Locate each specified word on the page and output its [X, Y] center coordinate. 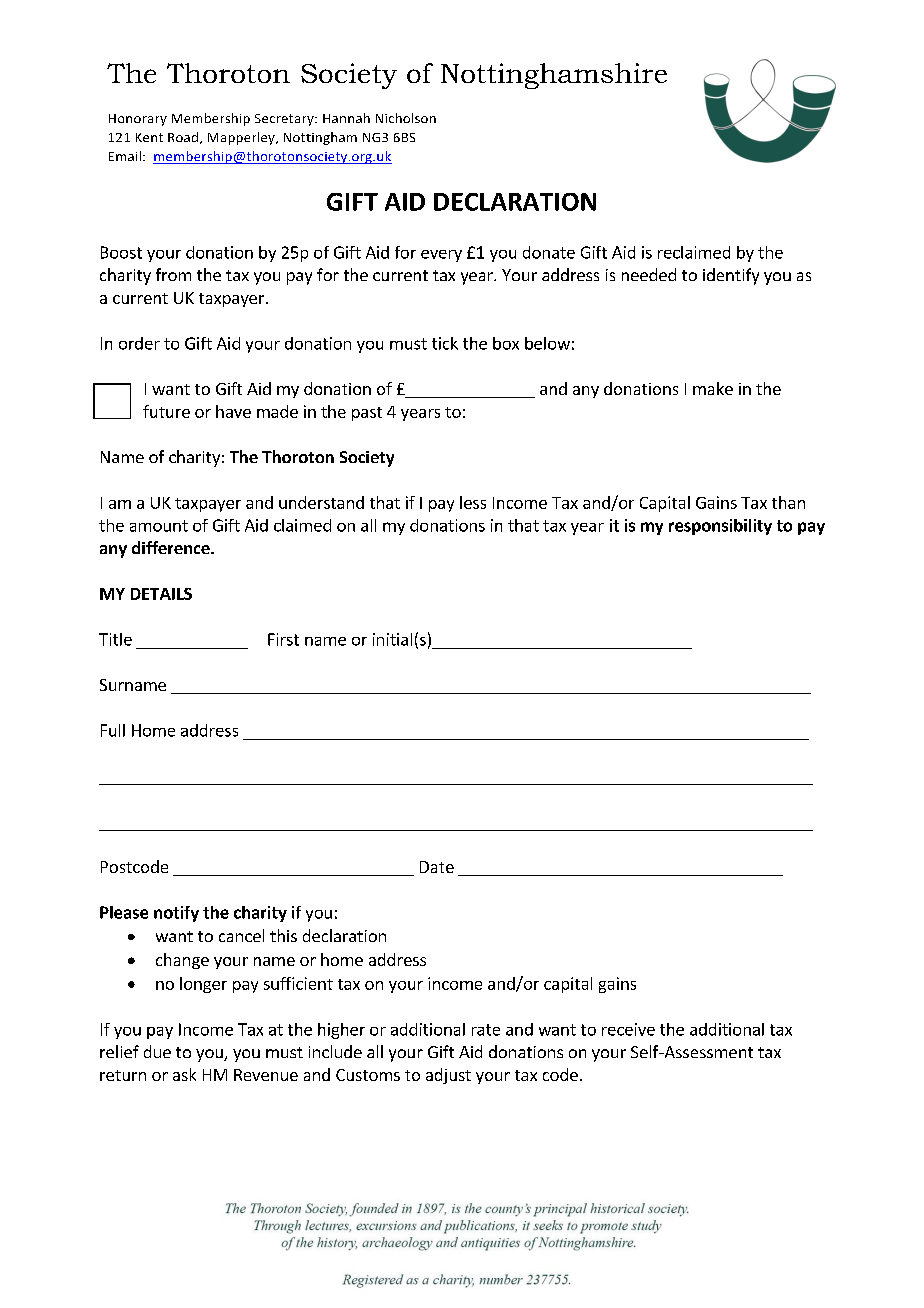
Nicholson [406, 118]
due [157, 1051]
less [473, 502]
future [166, 411]
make [713, 388]
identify [731, 276]
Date [437, 867]
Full [113, 730]
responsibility [720, 527]
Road [184, 138]
